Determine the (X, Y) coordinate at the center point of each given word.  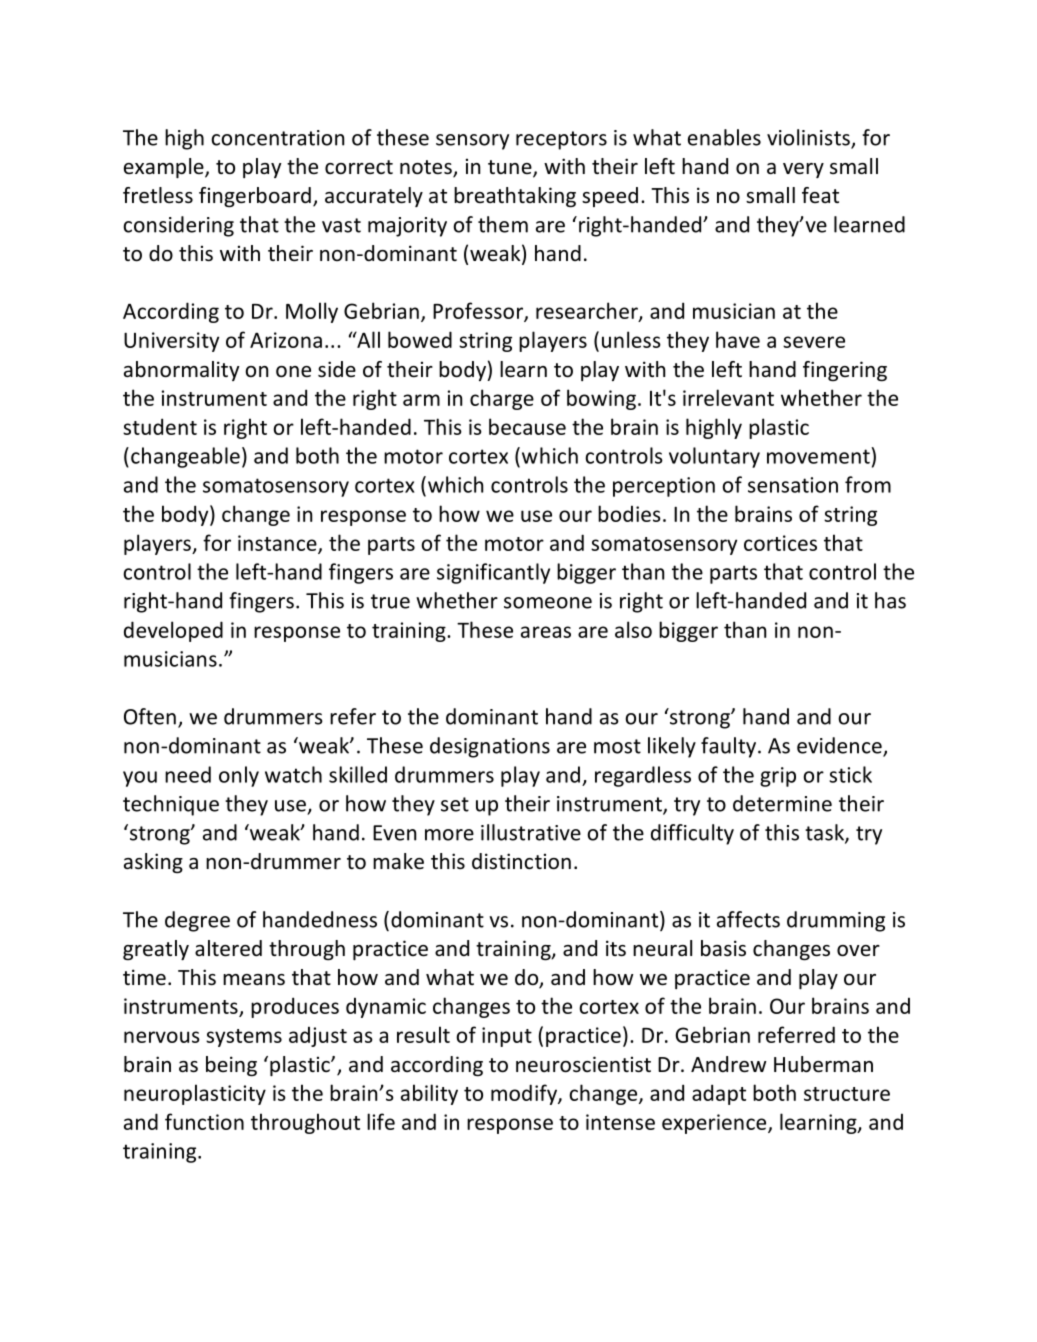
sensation (793, 485)
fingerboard (255, 197)
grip (778, 777)
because (527, 426)
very (803, 170)
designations (490, 747)
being (231, 1066)
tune (511, 168)
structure (847, 1094)
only (239, 776)
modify (525, 1094)
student (160, 426)
